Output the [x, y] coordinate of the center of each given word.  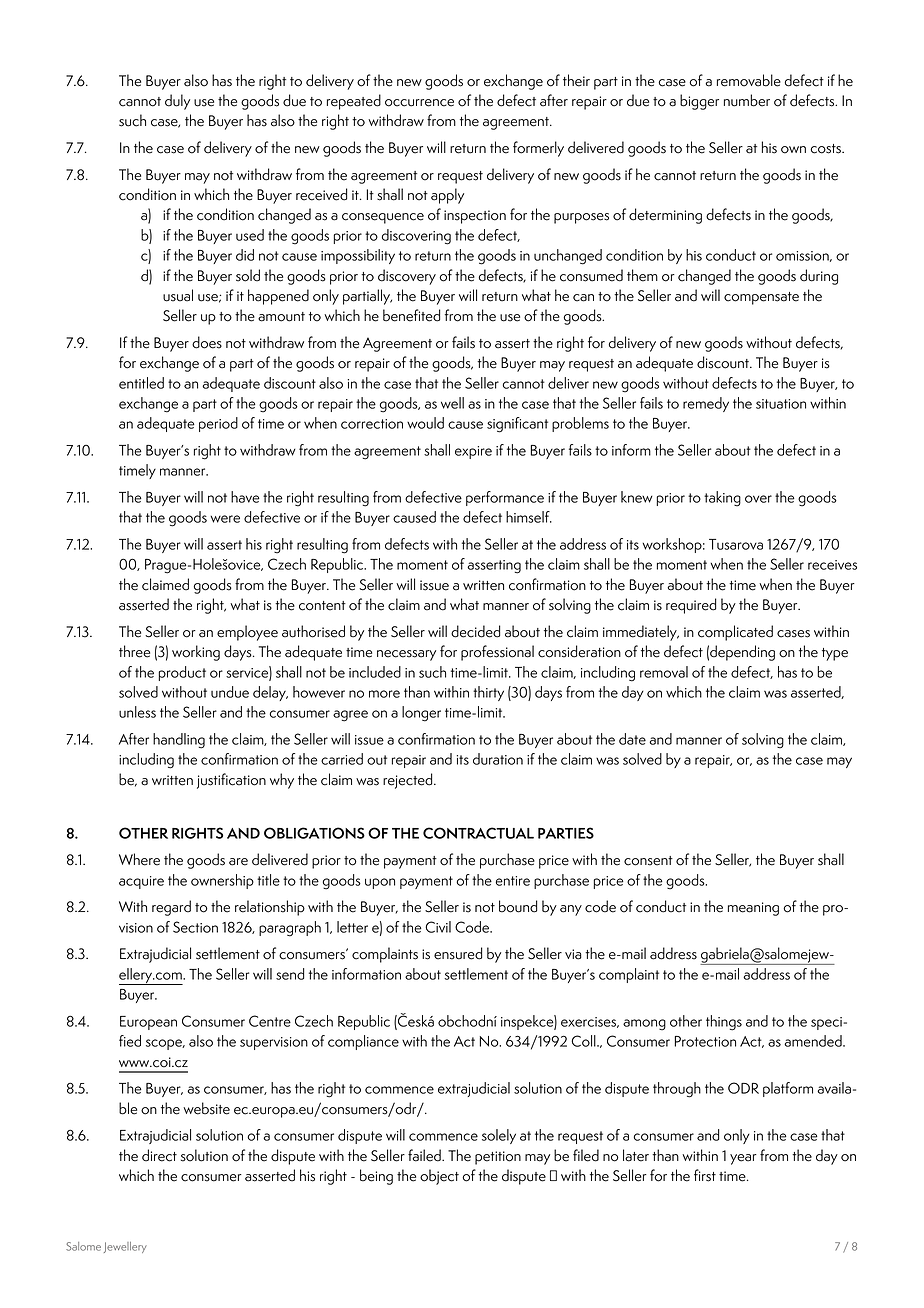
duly [177, 102]
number [747, 100]
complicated [735, 633]
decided [475, 631]
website [206, 1108]
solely [499, 1136]
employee [247, 633]
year [743, 1159]
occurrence [419, 103]
